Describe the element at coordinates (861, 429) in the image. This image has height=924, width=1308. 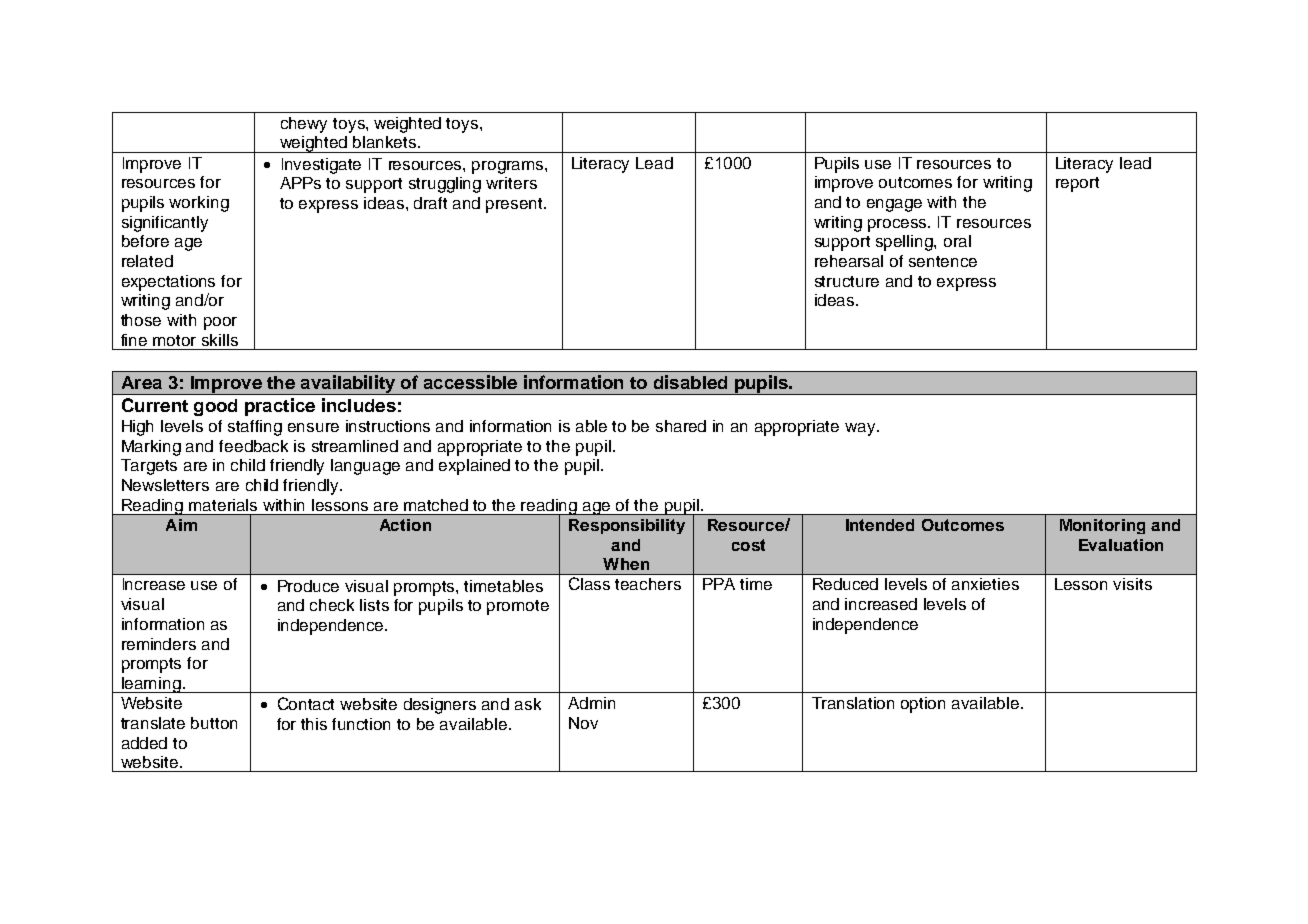
I see `way` at that location.
